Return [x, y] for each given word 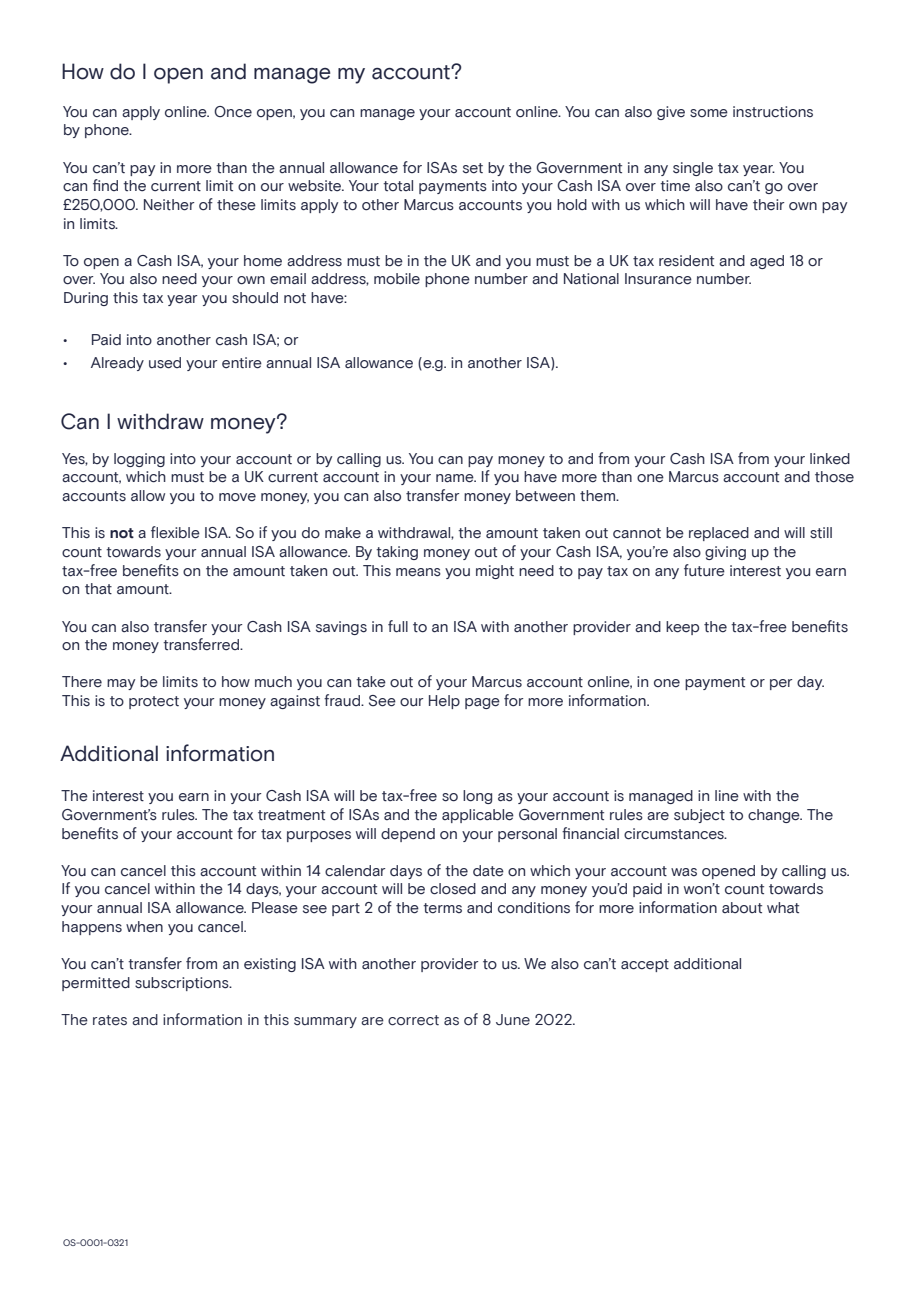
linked [830, 459]
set [473, 168]
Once [233, 112]
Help [444, 702]
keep [682, 628]
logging [139, 460]
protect [154, 702]
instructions [773, 112]
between [545, 496]
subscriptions [183, 984]
